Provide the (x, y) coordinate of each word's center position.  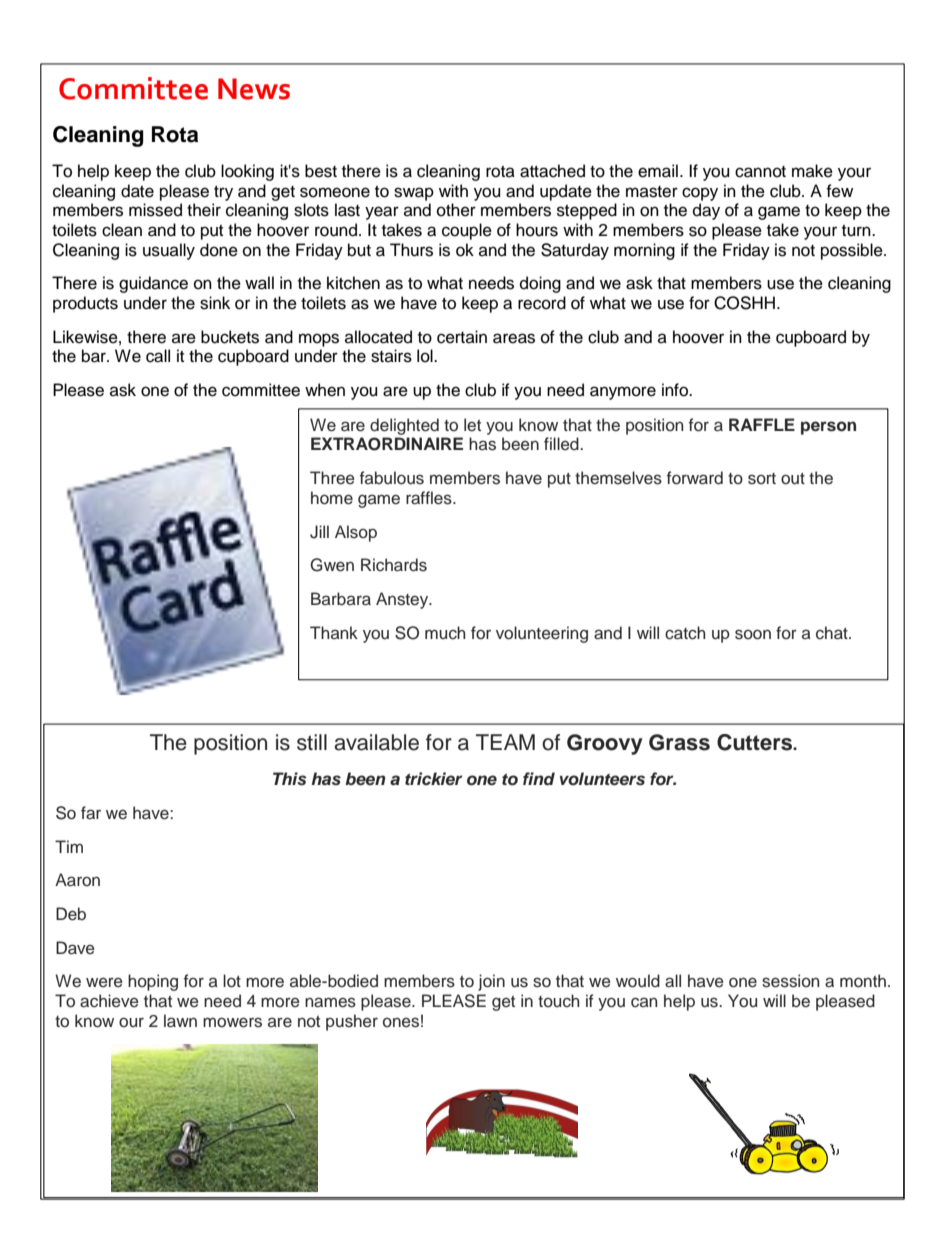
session (790, 981)
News (254, 89)
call (158, 356)
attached (552, 171)
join (491, 982)
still (312, 742)
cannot (760, 172)
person (828, 428)
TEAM (505, 742)
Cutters (756, 742)
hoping (153, 982)
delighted (404, 426)
